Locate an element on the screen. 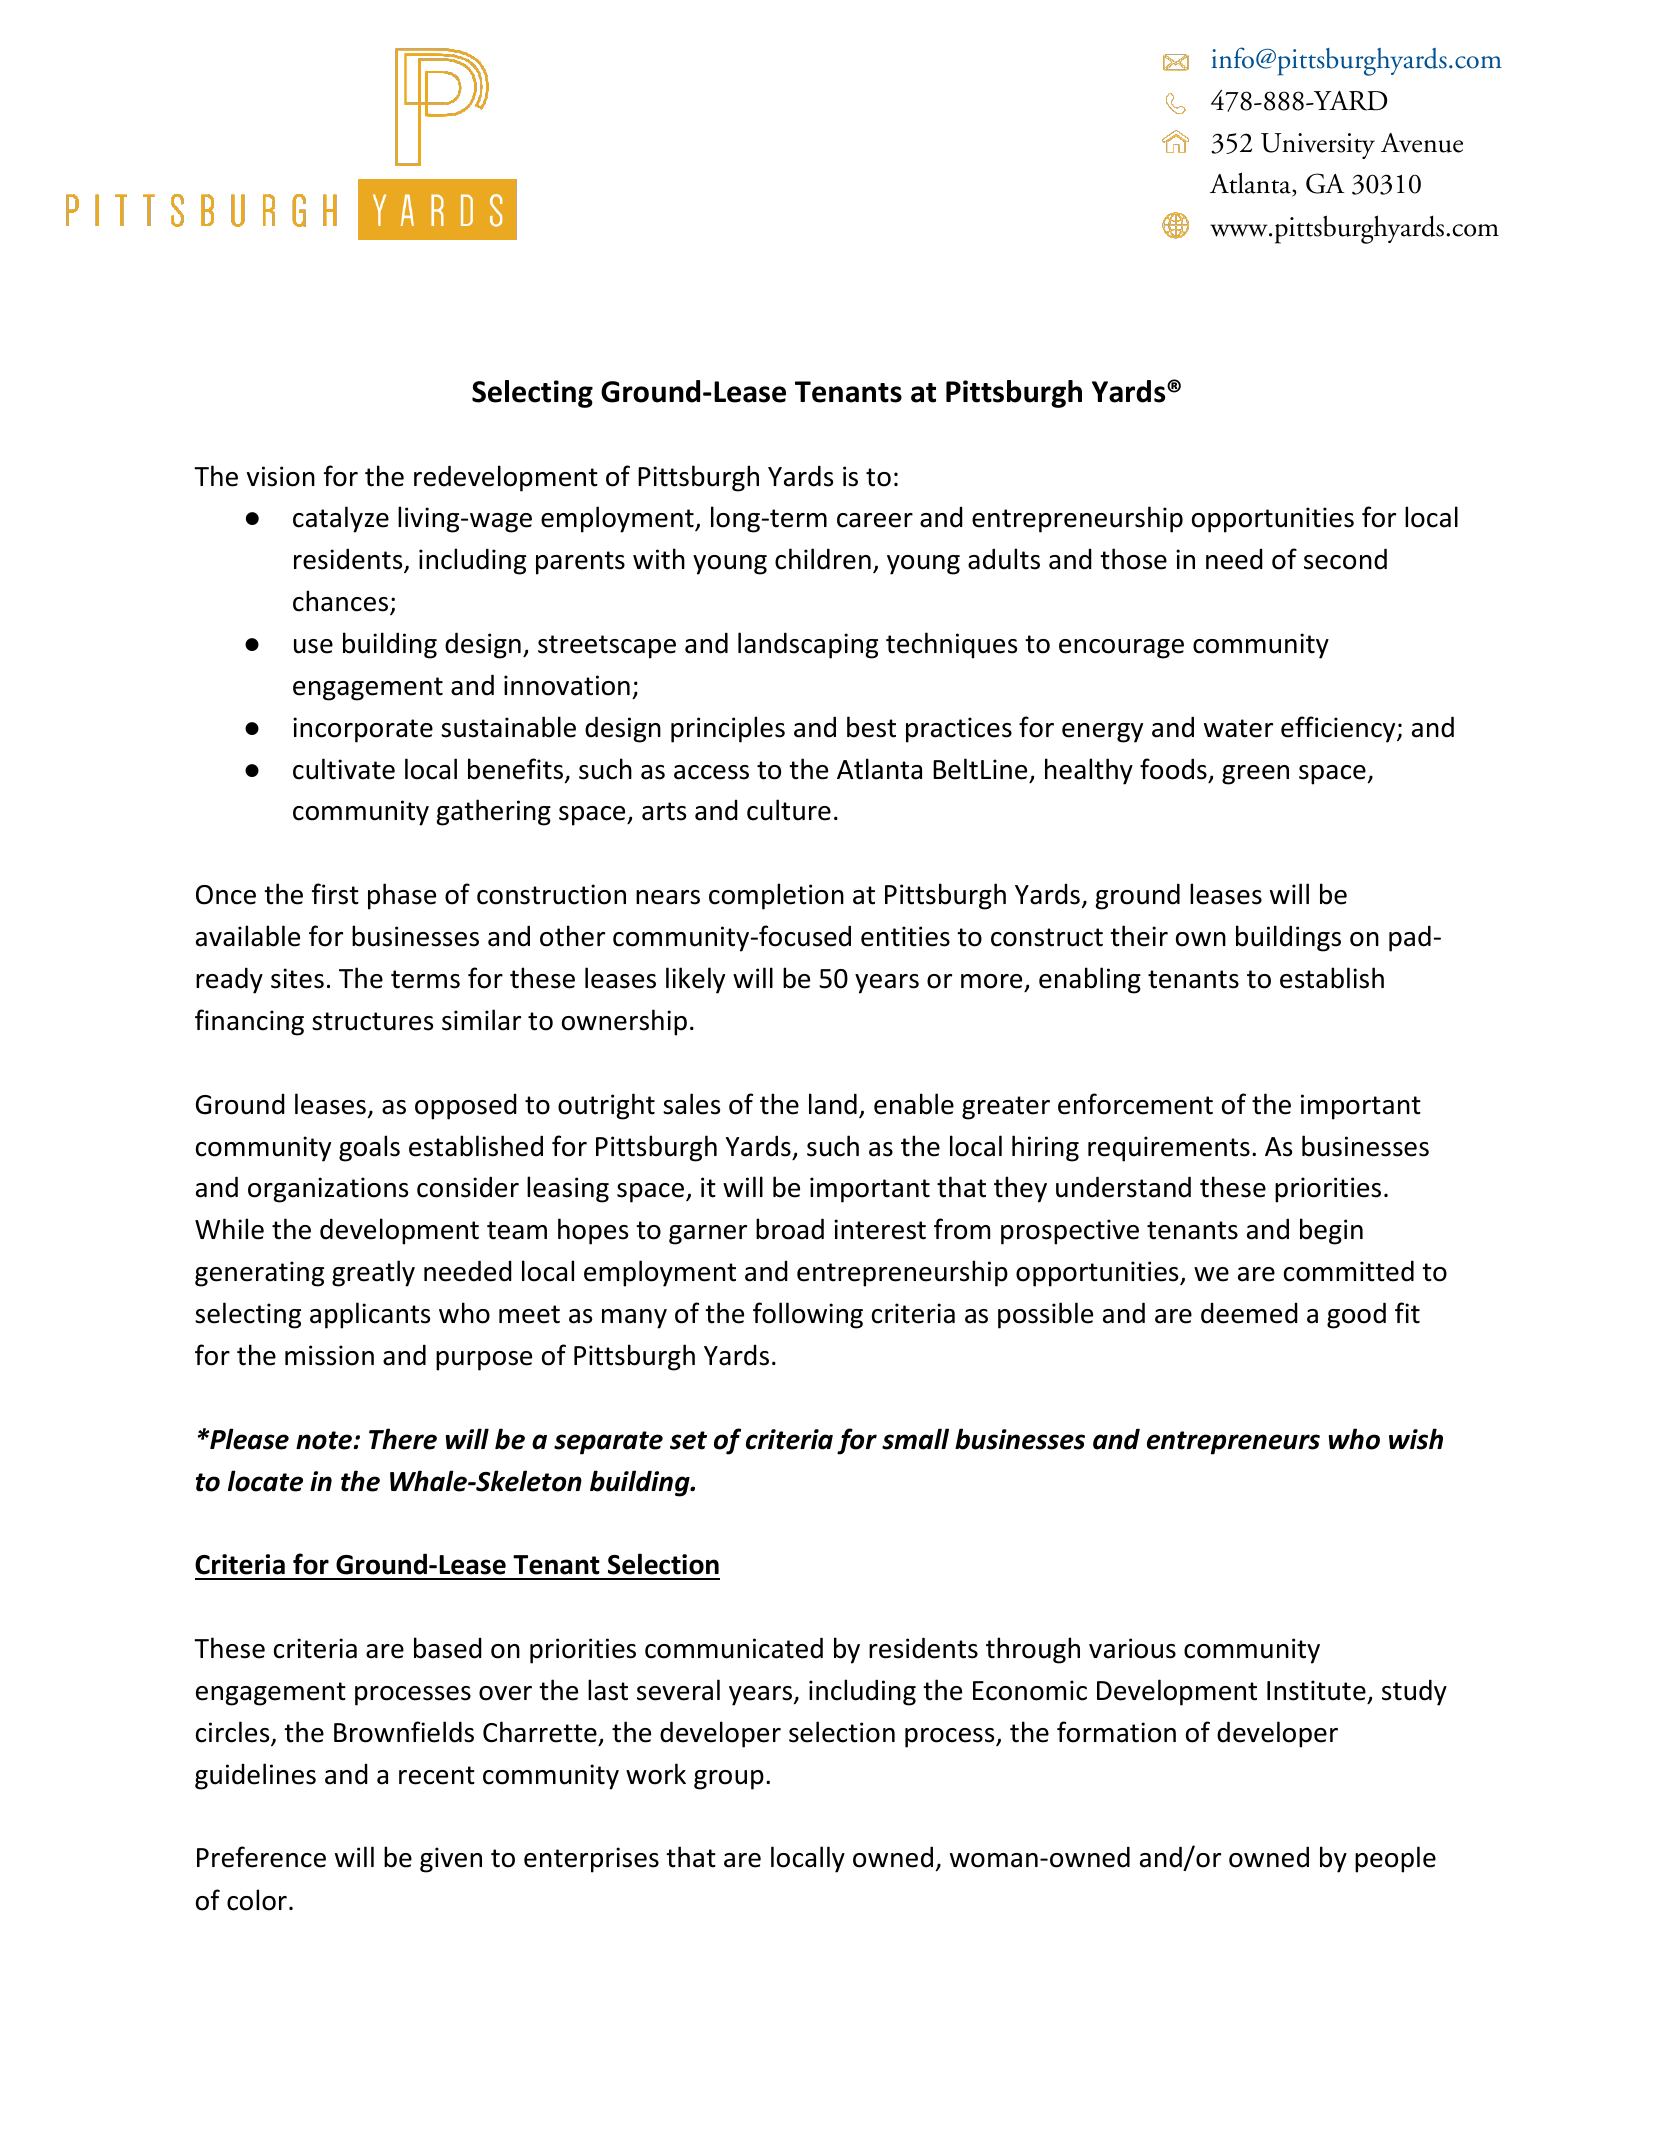 The width and height of the screenshot is (1654, 2140). vision is located at coordinates (281, 476).
